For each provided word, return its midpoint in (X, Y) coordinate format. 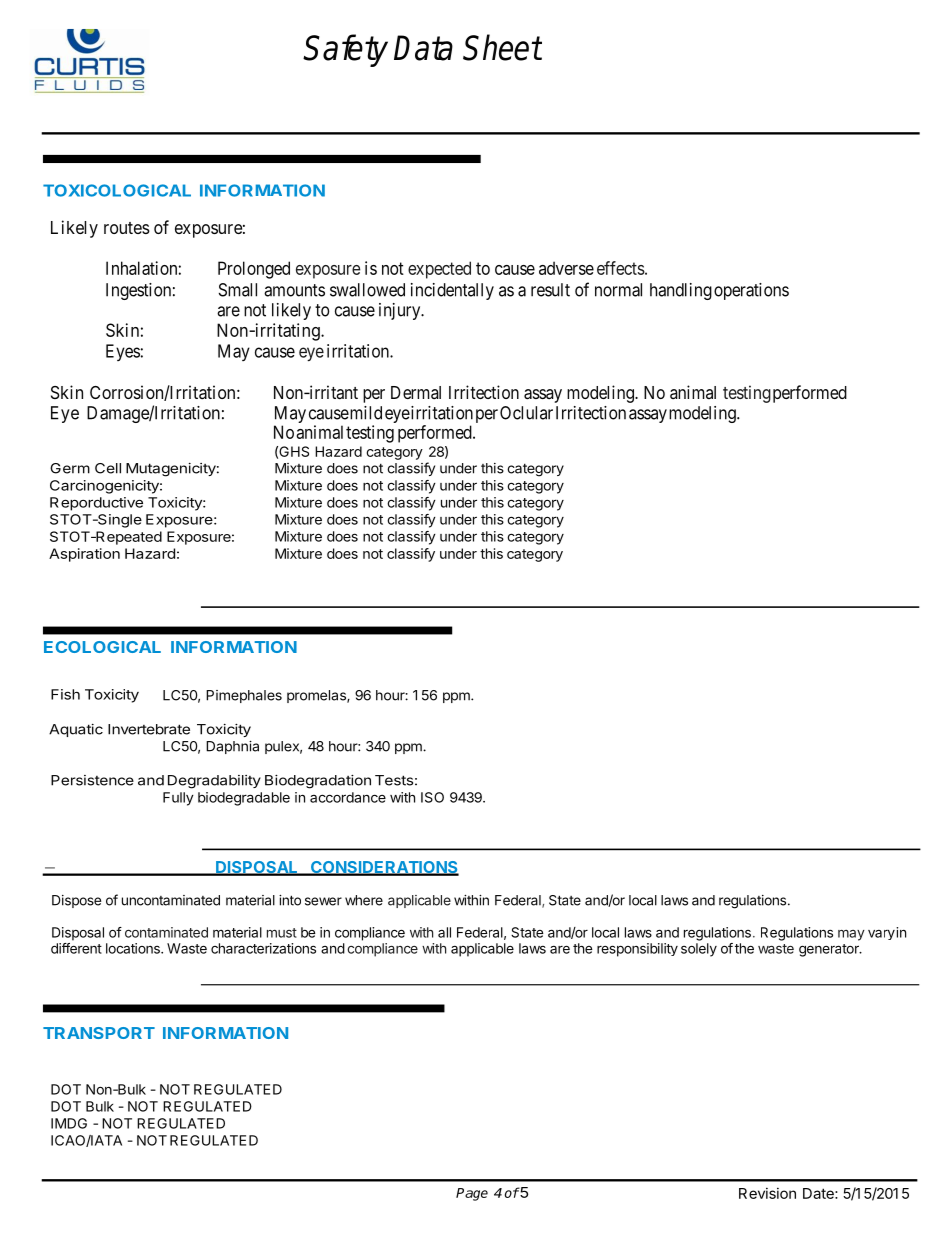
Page (472, 1194)
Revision (767, 1193)
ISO (432, 797)
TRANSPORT (99, 1033)
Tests (394, 780)
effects (621, 268)
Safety (345, 50)
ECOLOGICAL (102, 647)
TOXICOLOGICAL (117, 190)
